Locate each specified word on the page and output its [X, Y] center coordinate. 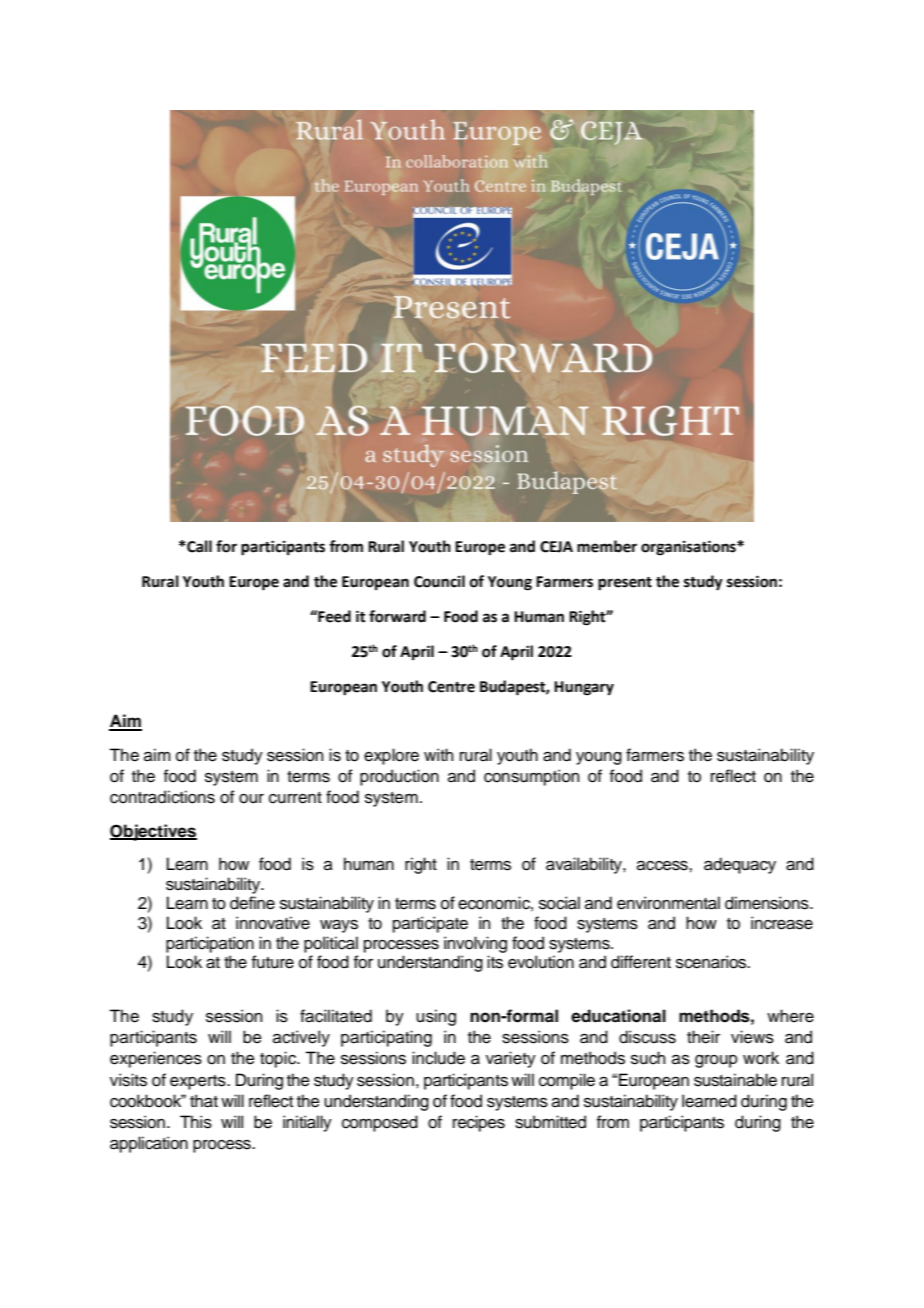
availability [585, 865]
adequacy [740, 865]
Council [439, 581]
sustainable [735, 1080]
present [625, 584]
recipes [479, 1123]
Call [198, 546]
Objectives [153, 832]
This [196, 1122]
